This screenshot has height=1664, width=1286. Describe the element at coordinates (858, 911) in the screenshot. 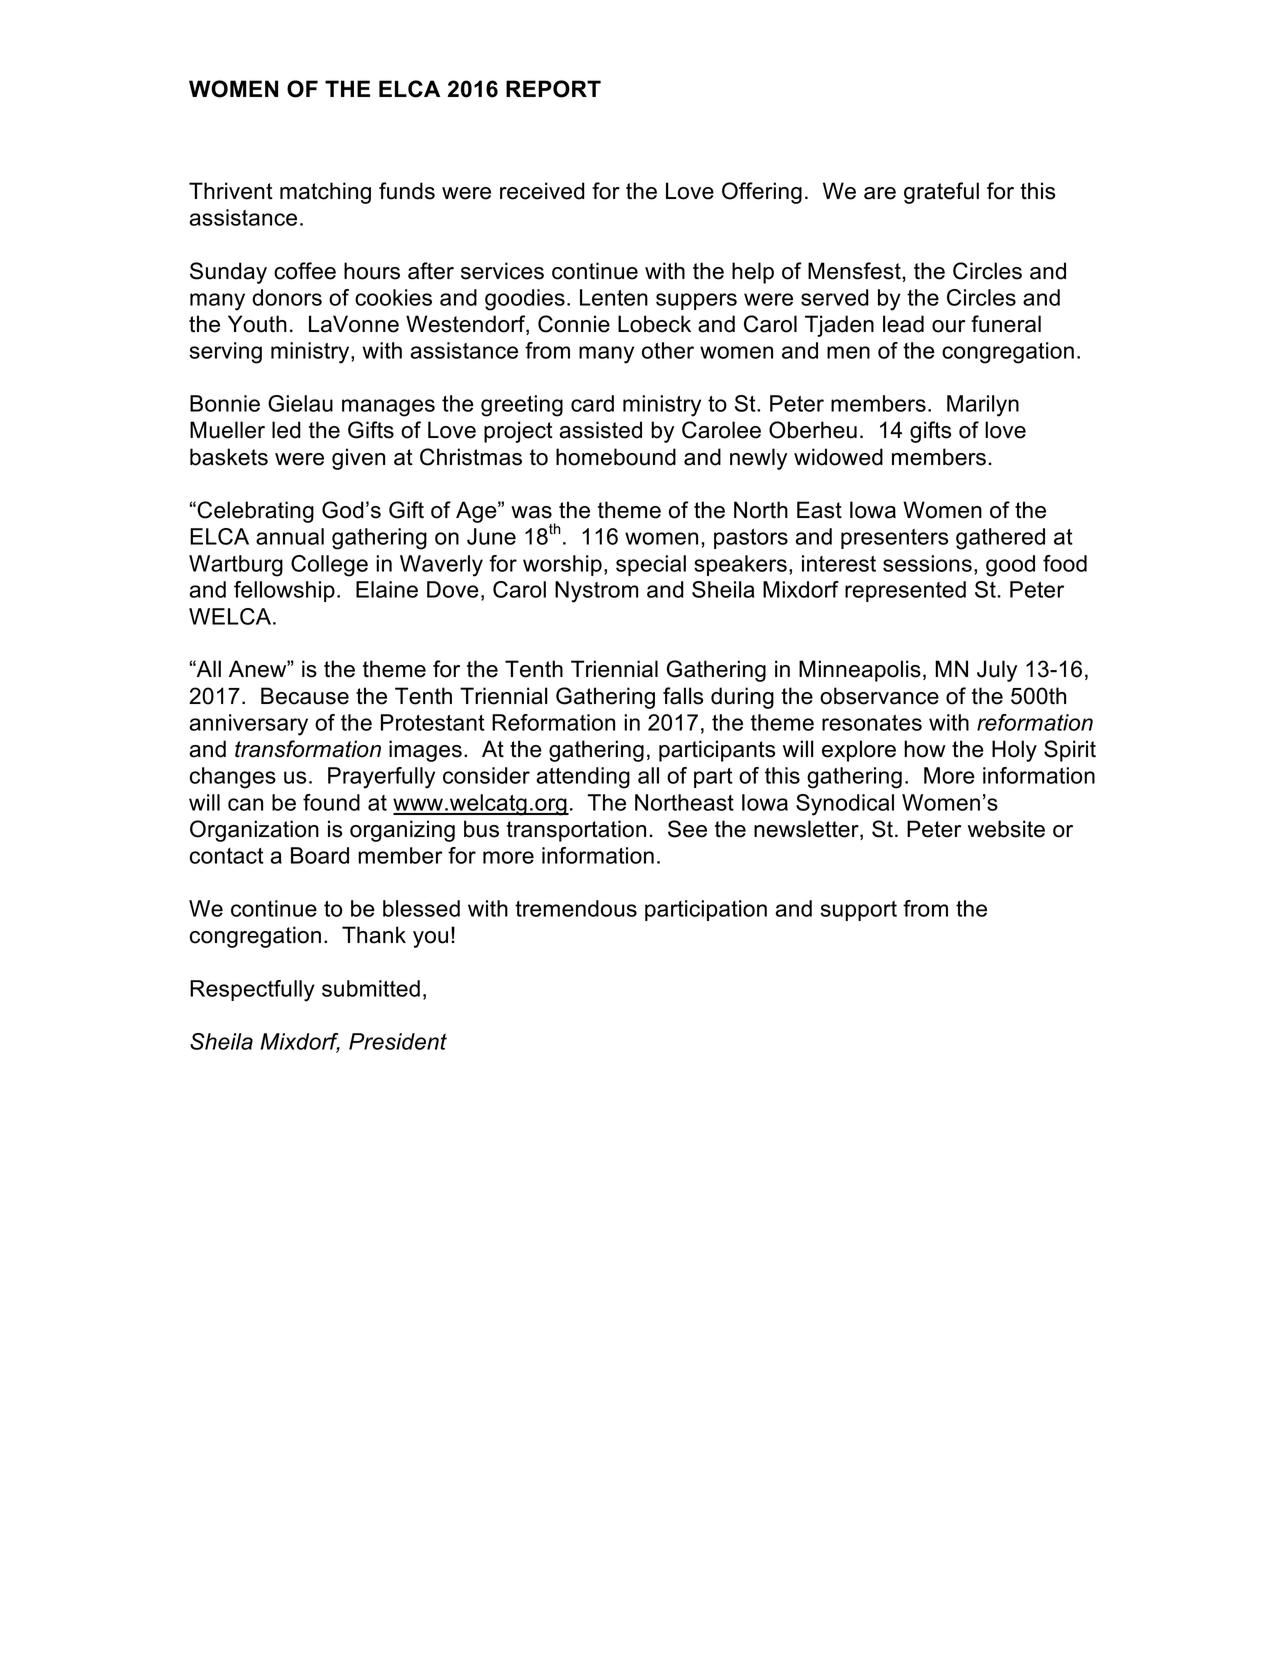

I see `support` at that location.
